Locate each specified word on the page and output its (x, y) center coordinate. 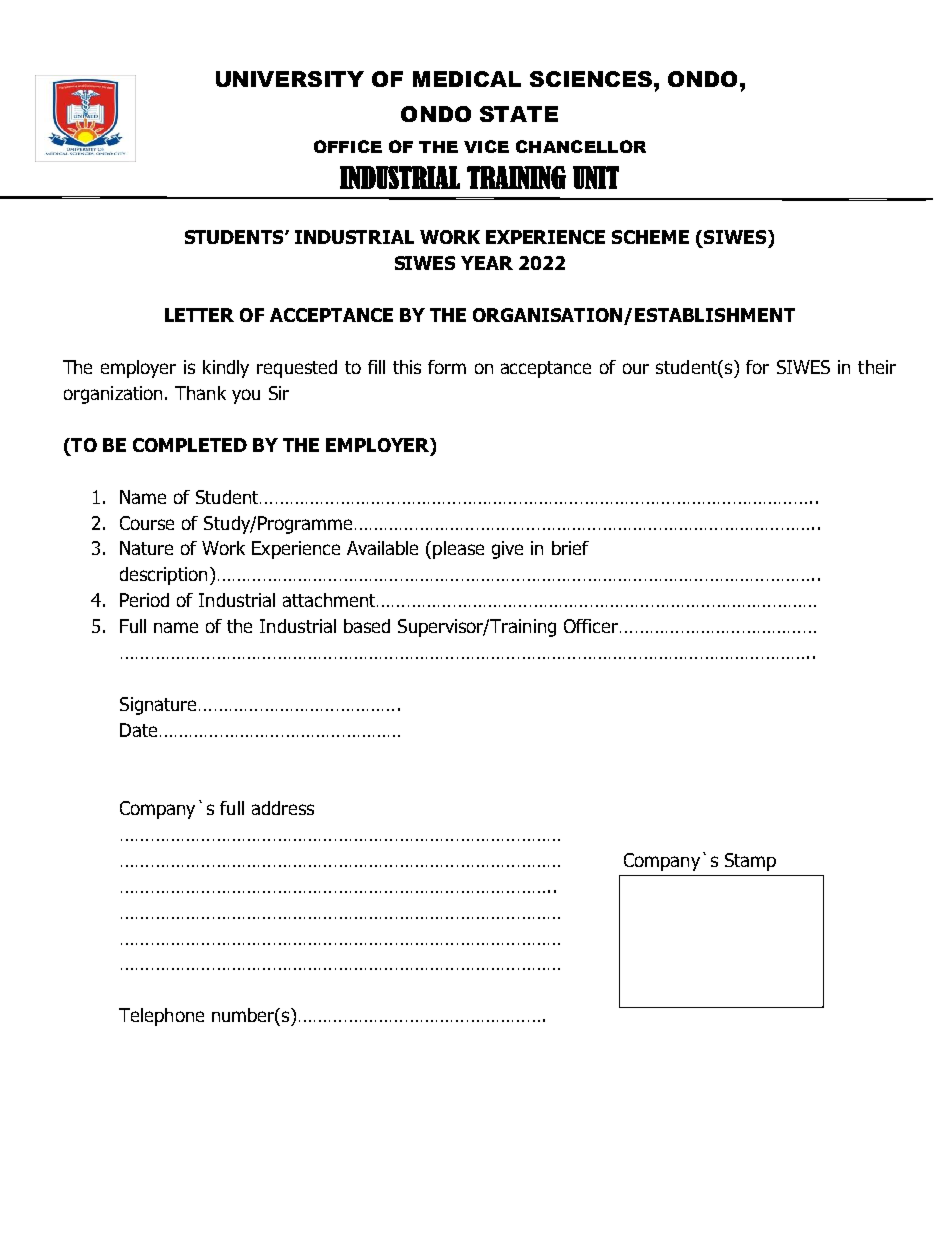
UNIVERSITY (290, 79)
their (877, 367)
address (283, 808)
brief (570, 548)
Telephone (161, 1017)
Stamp (750, 862)
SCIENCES (591, 79)
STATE (519, 114)
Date (138, 730)
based (367, 626)
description (163, 576)
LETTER (199, 315)
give (507, 550)
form (447, 367)
